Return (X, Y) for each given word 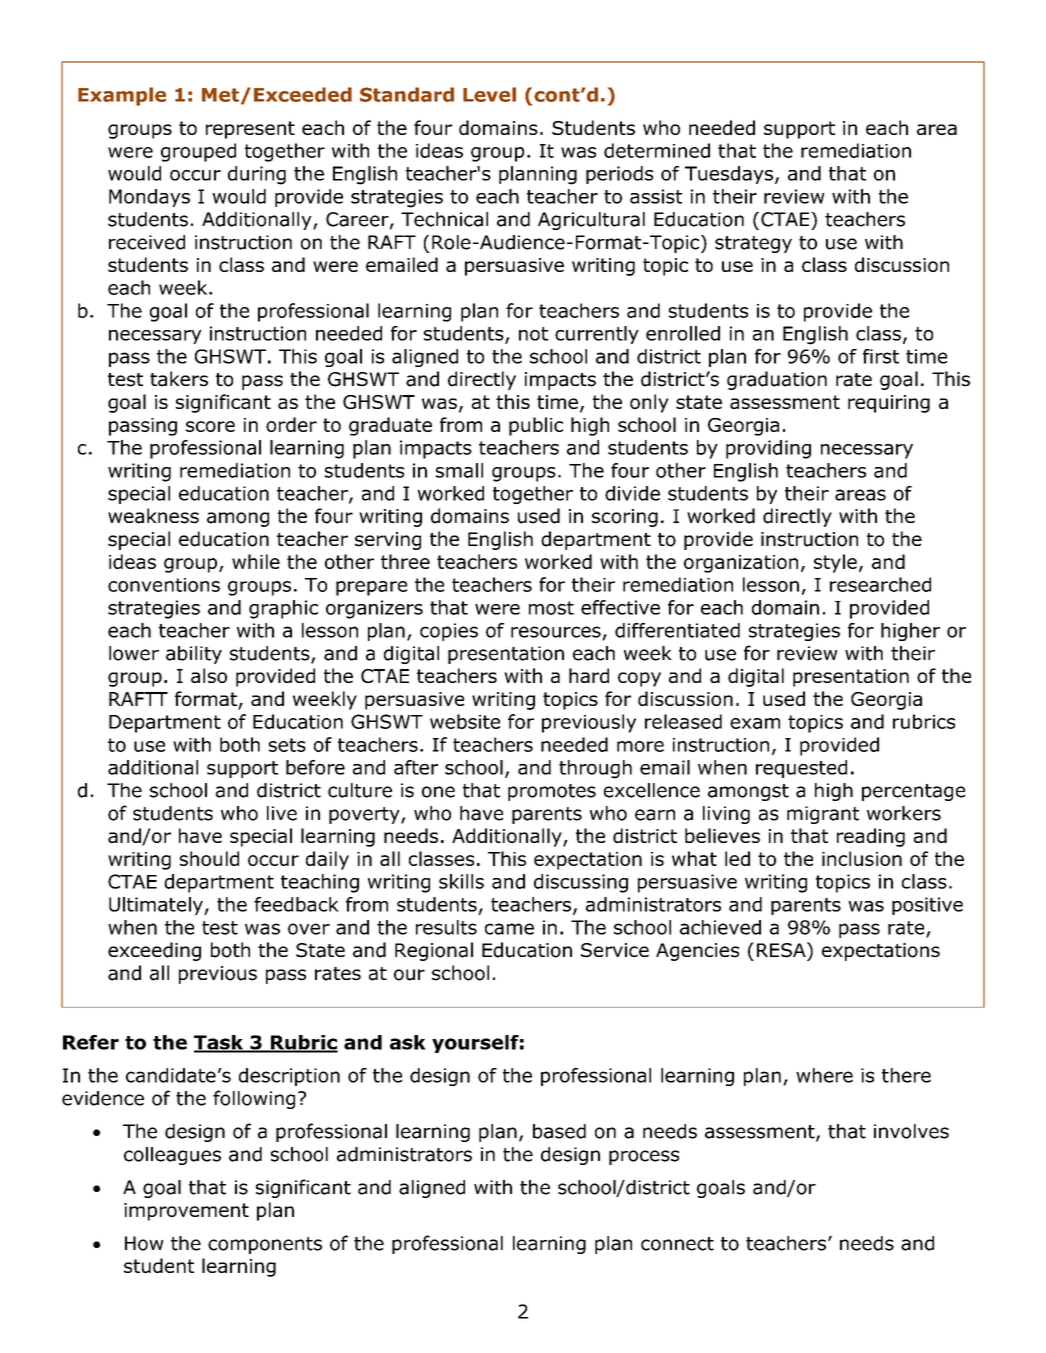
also (209, 675)
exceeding (154, 951)
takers (179, 379)
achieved (720, 927)
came (509, 929)
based (559, 1131)
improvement (186, 1212)
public (536, 426)
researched (880, 584)
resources (556, 632)
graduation (777, 380)
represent (250, 130)
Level (489, 94)
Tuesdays (729, 175)
